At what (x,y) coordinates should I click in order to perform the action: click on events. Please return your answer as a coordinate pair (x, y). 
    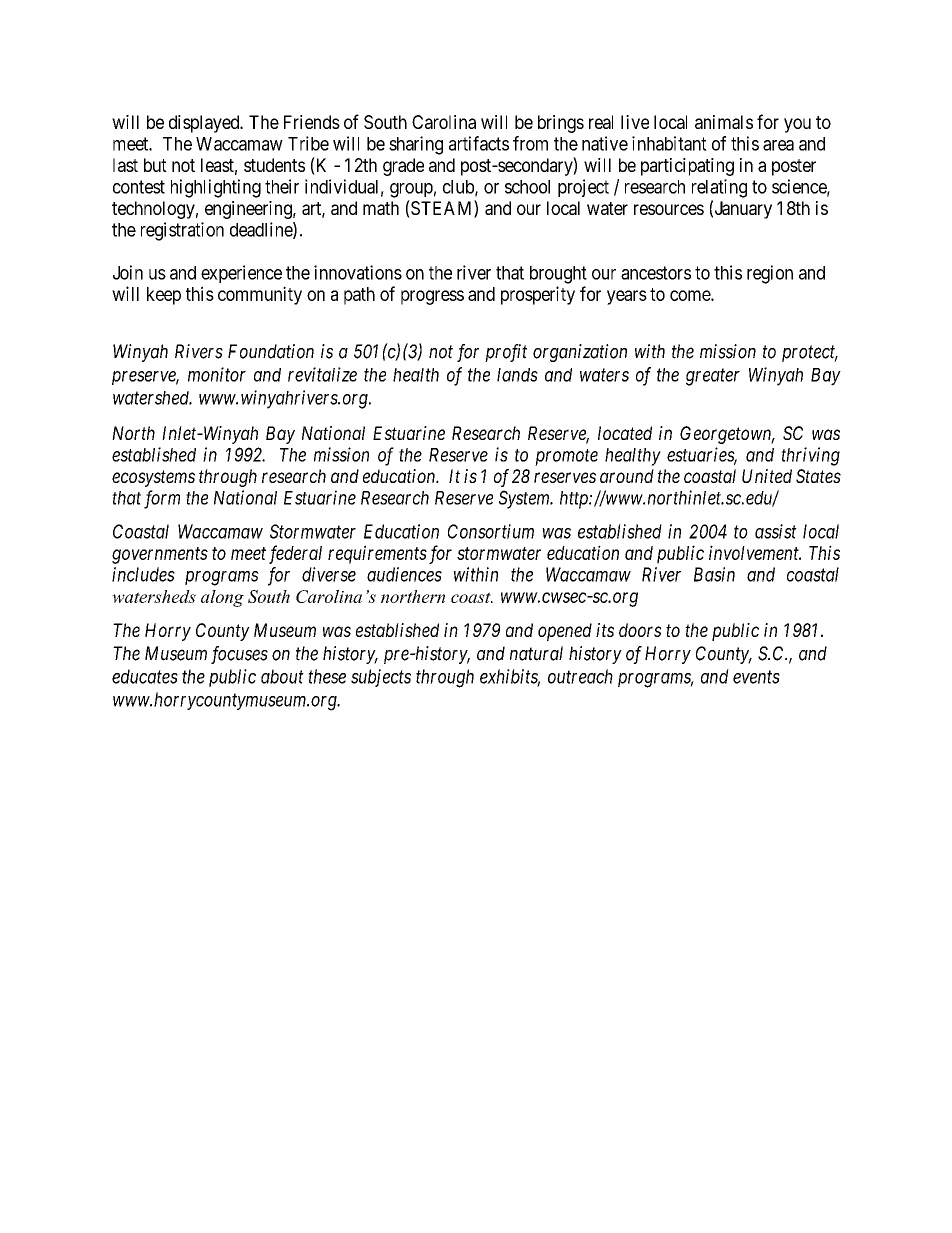
    Looking at the image, I should click on (756, 677).
